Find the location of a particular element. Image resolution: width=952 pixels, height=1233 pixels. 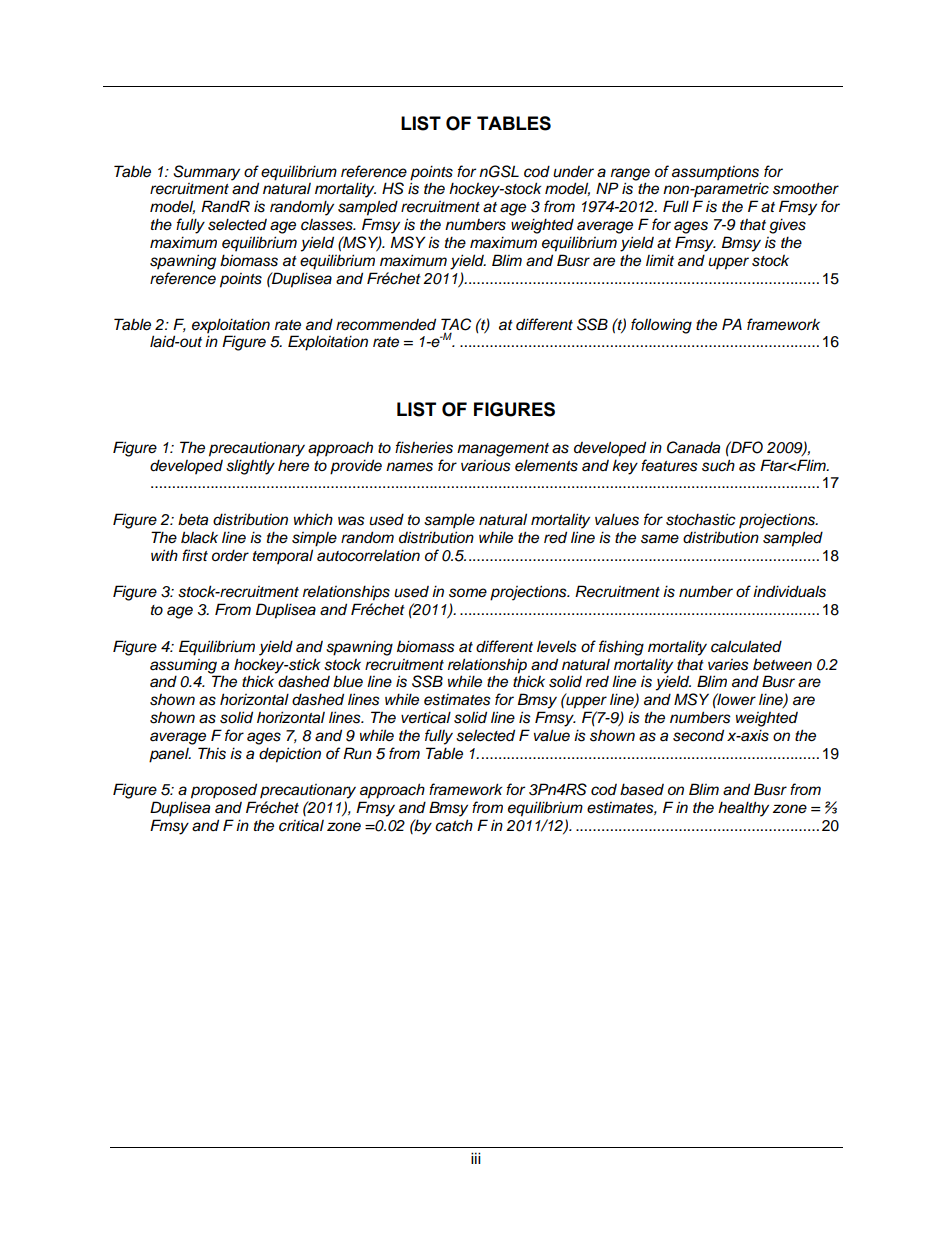

slightly is located at coordinates (250, 467).
